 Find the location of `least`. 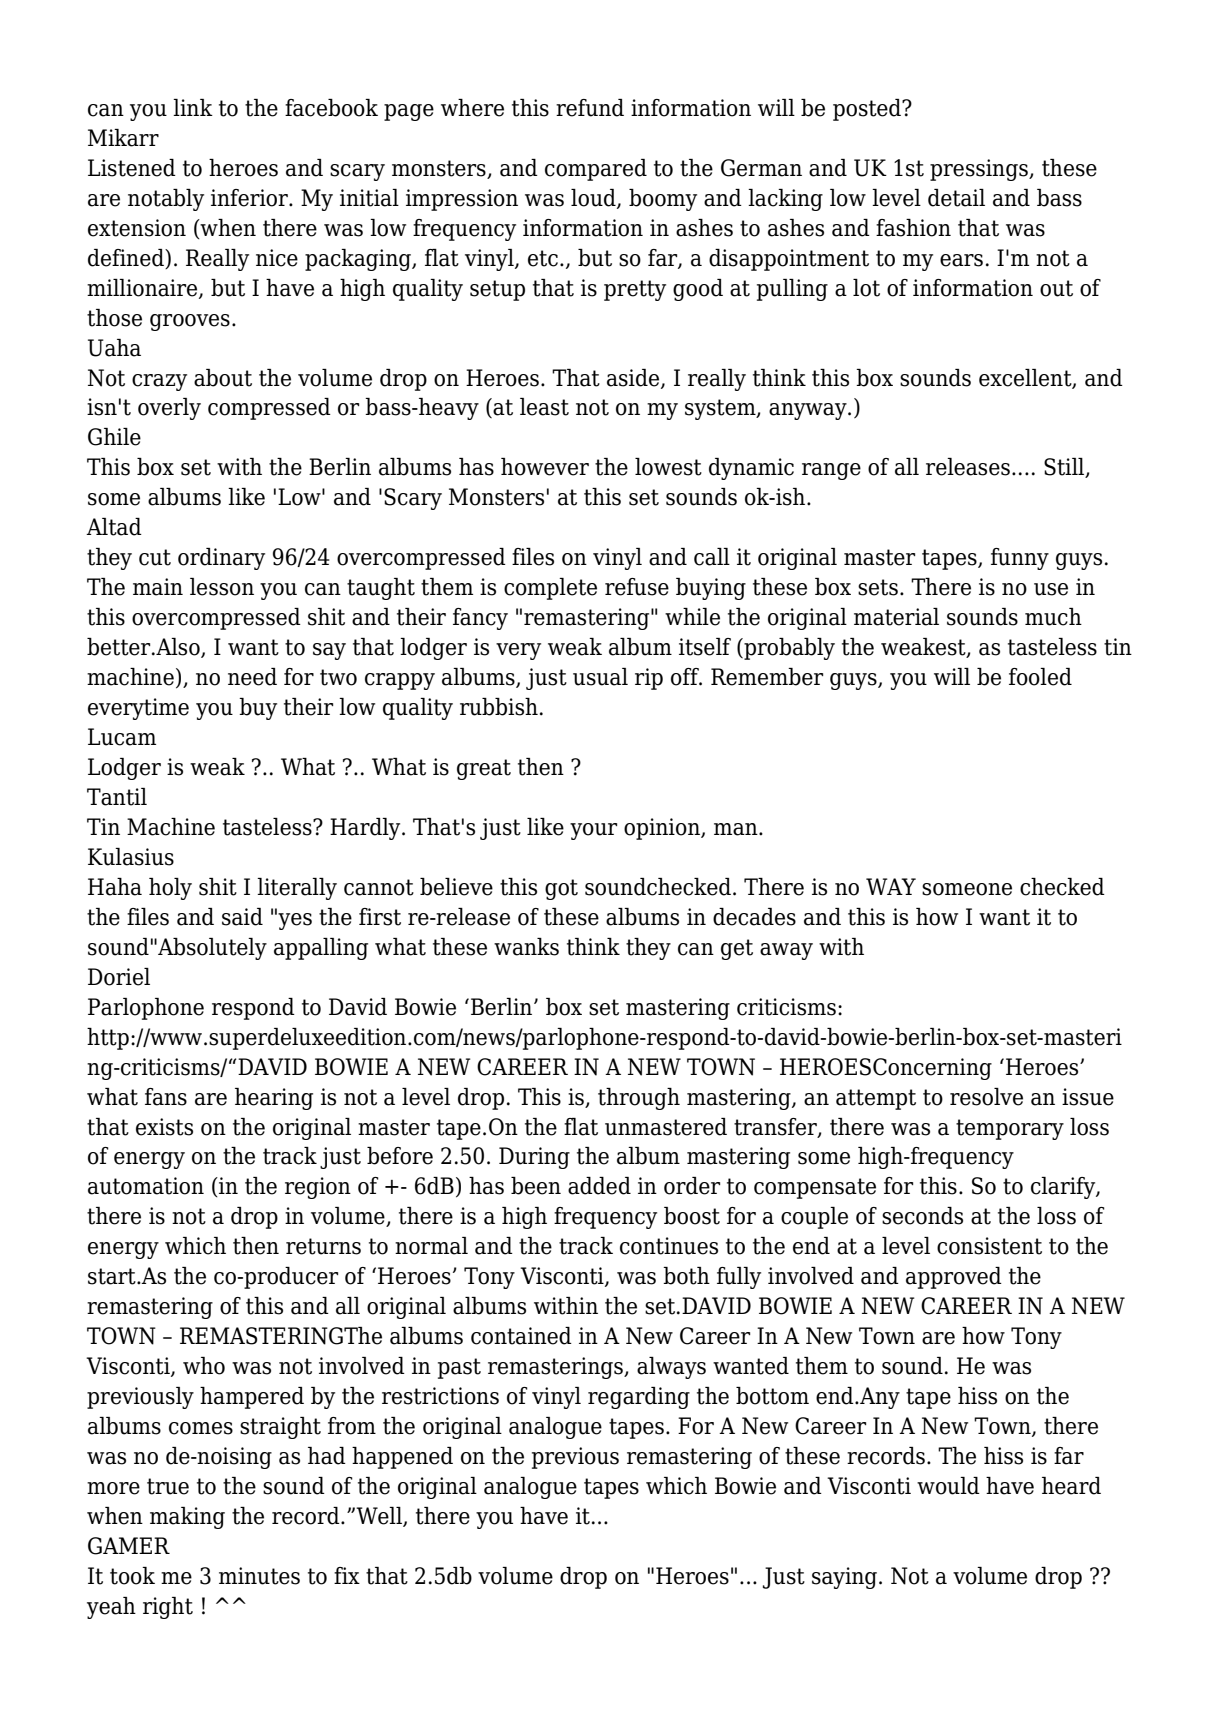

least is located at coordinates (544, 407).
